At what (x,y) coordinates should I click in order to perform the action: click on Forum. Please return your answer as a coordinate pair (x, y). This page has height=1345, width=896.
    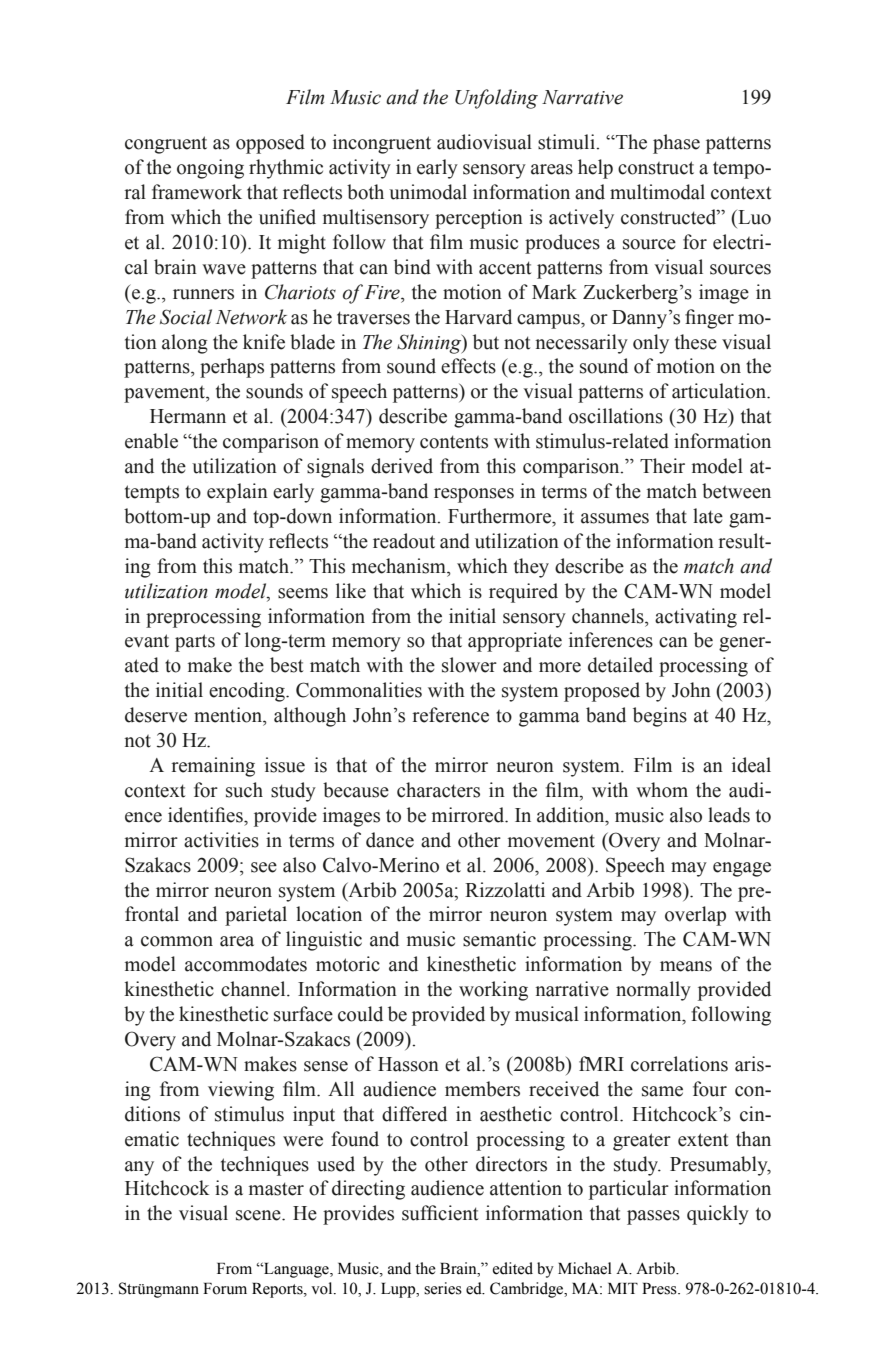
    Looking at the image, I should click on (225, 1289).
